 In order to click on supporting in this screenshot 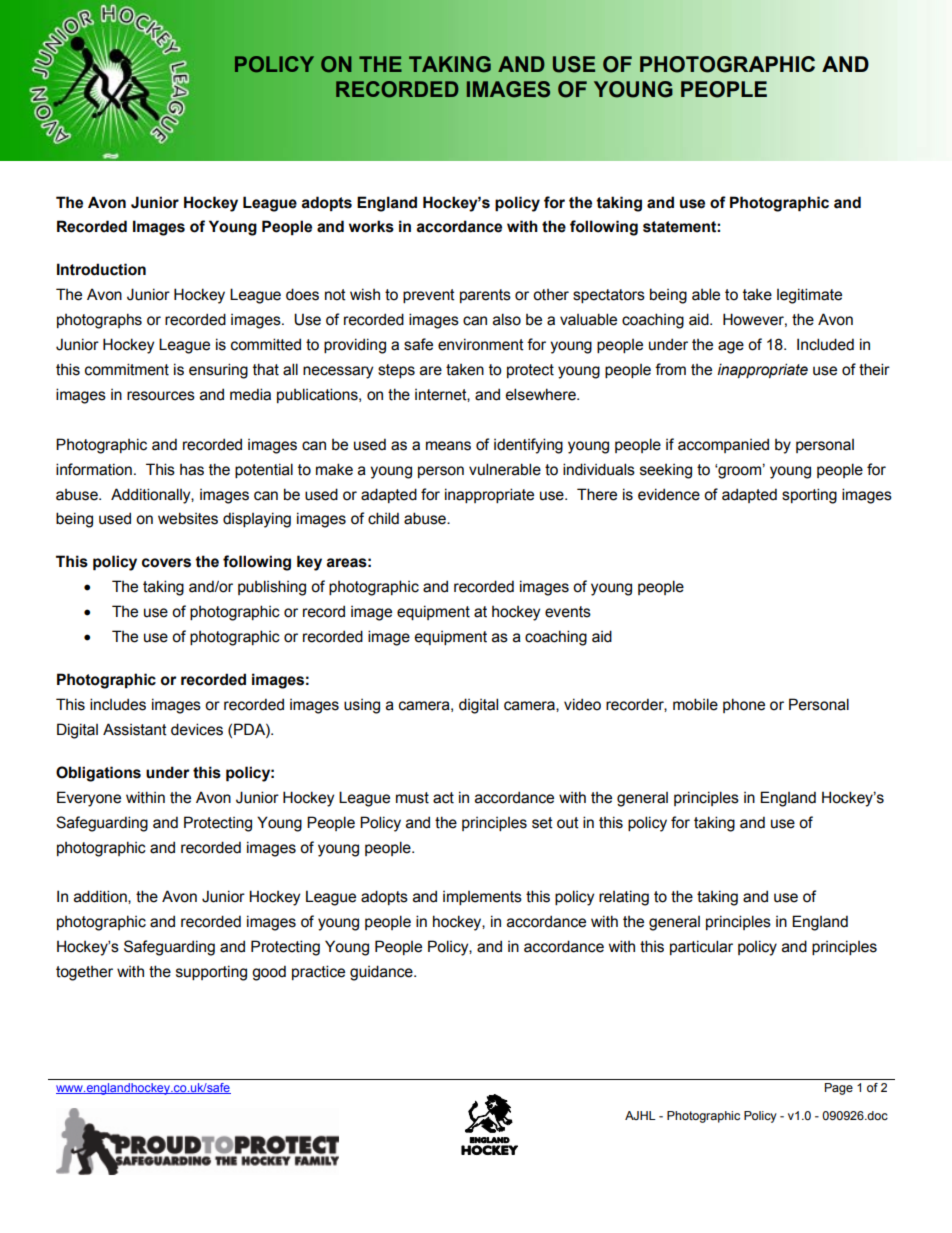, I will do `click(211, 973)`.
